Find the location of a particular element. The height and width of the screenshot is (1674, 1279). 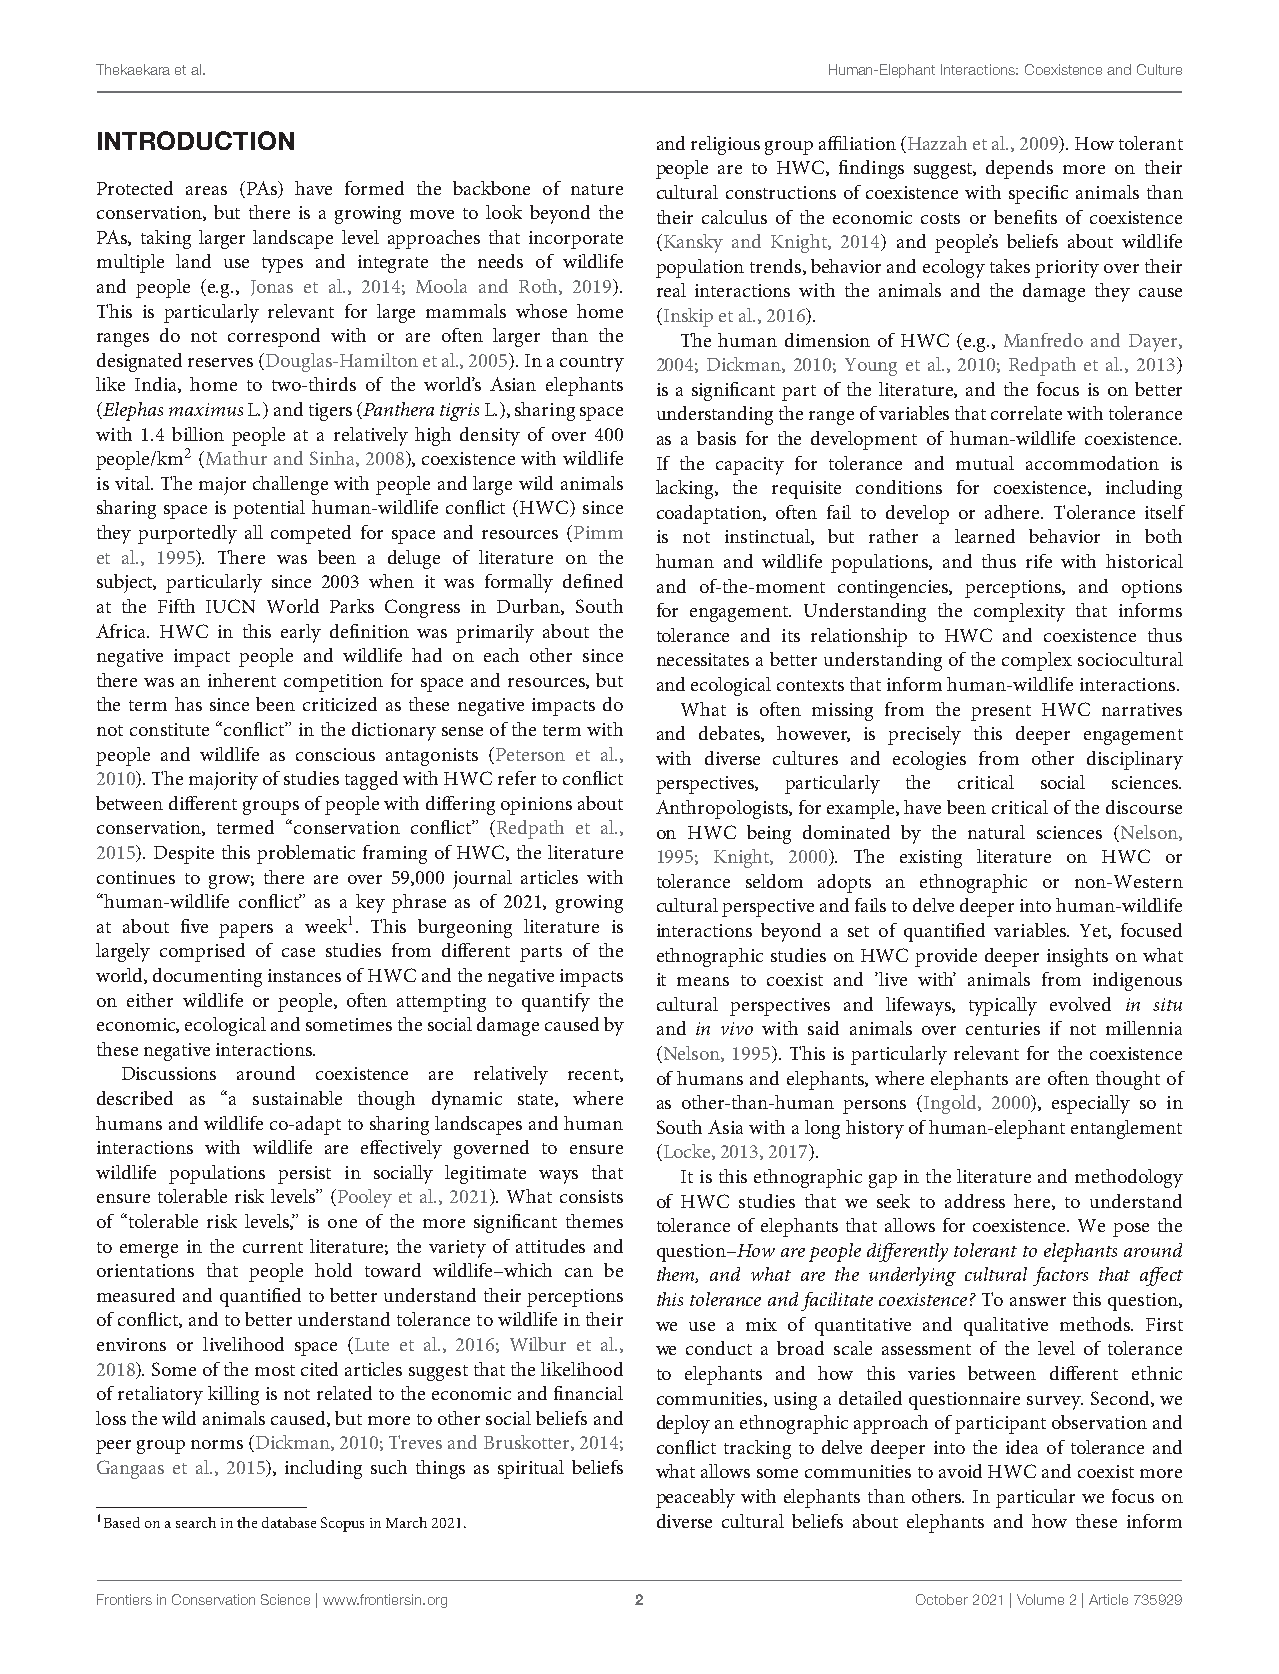

Mathur is located at coordinates (235, 459).
